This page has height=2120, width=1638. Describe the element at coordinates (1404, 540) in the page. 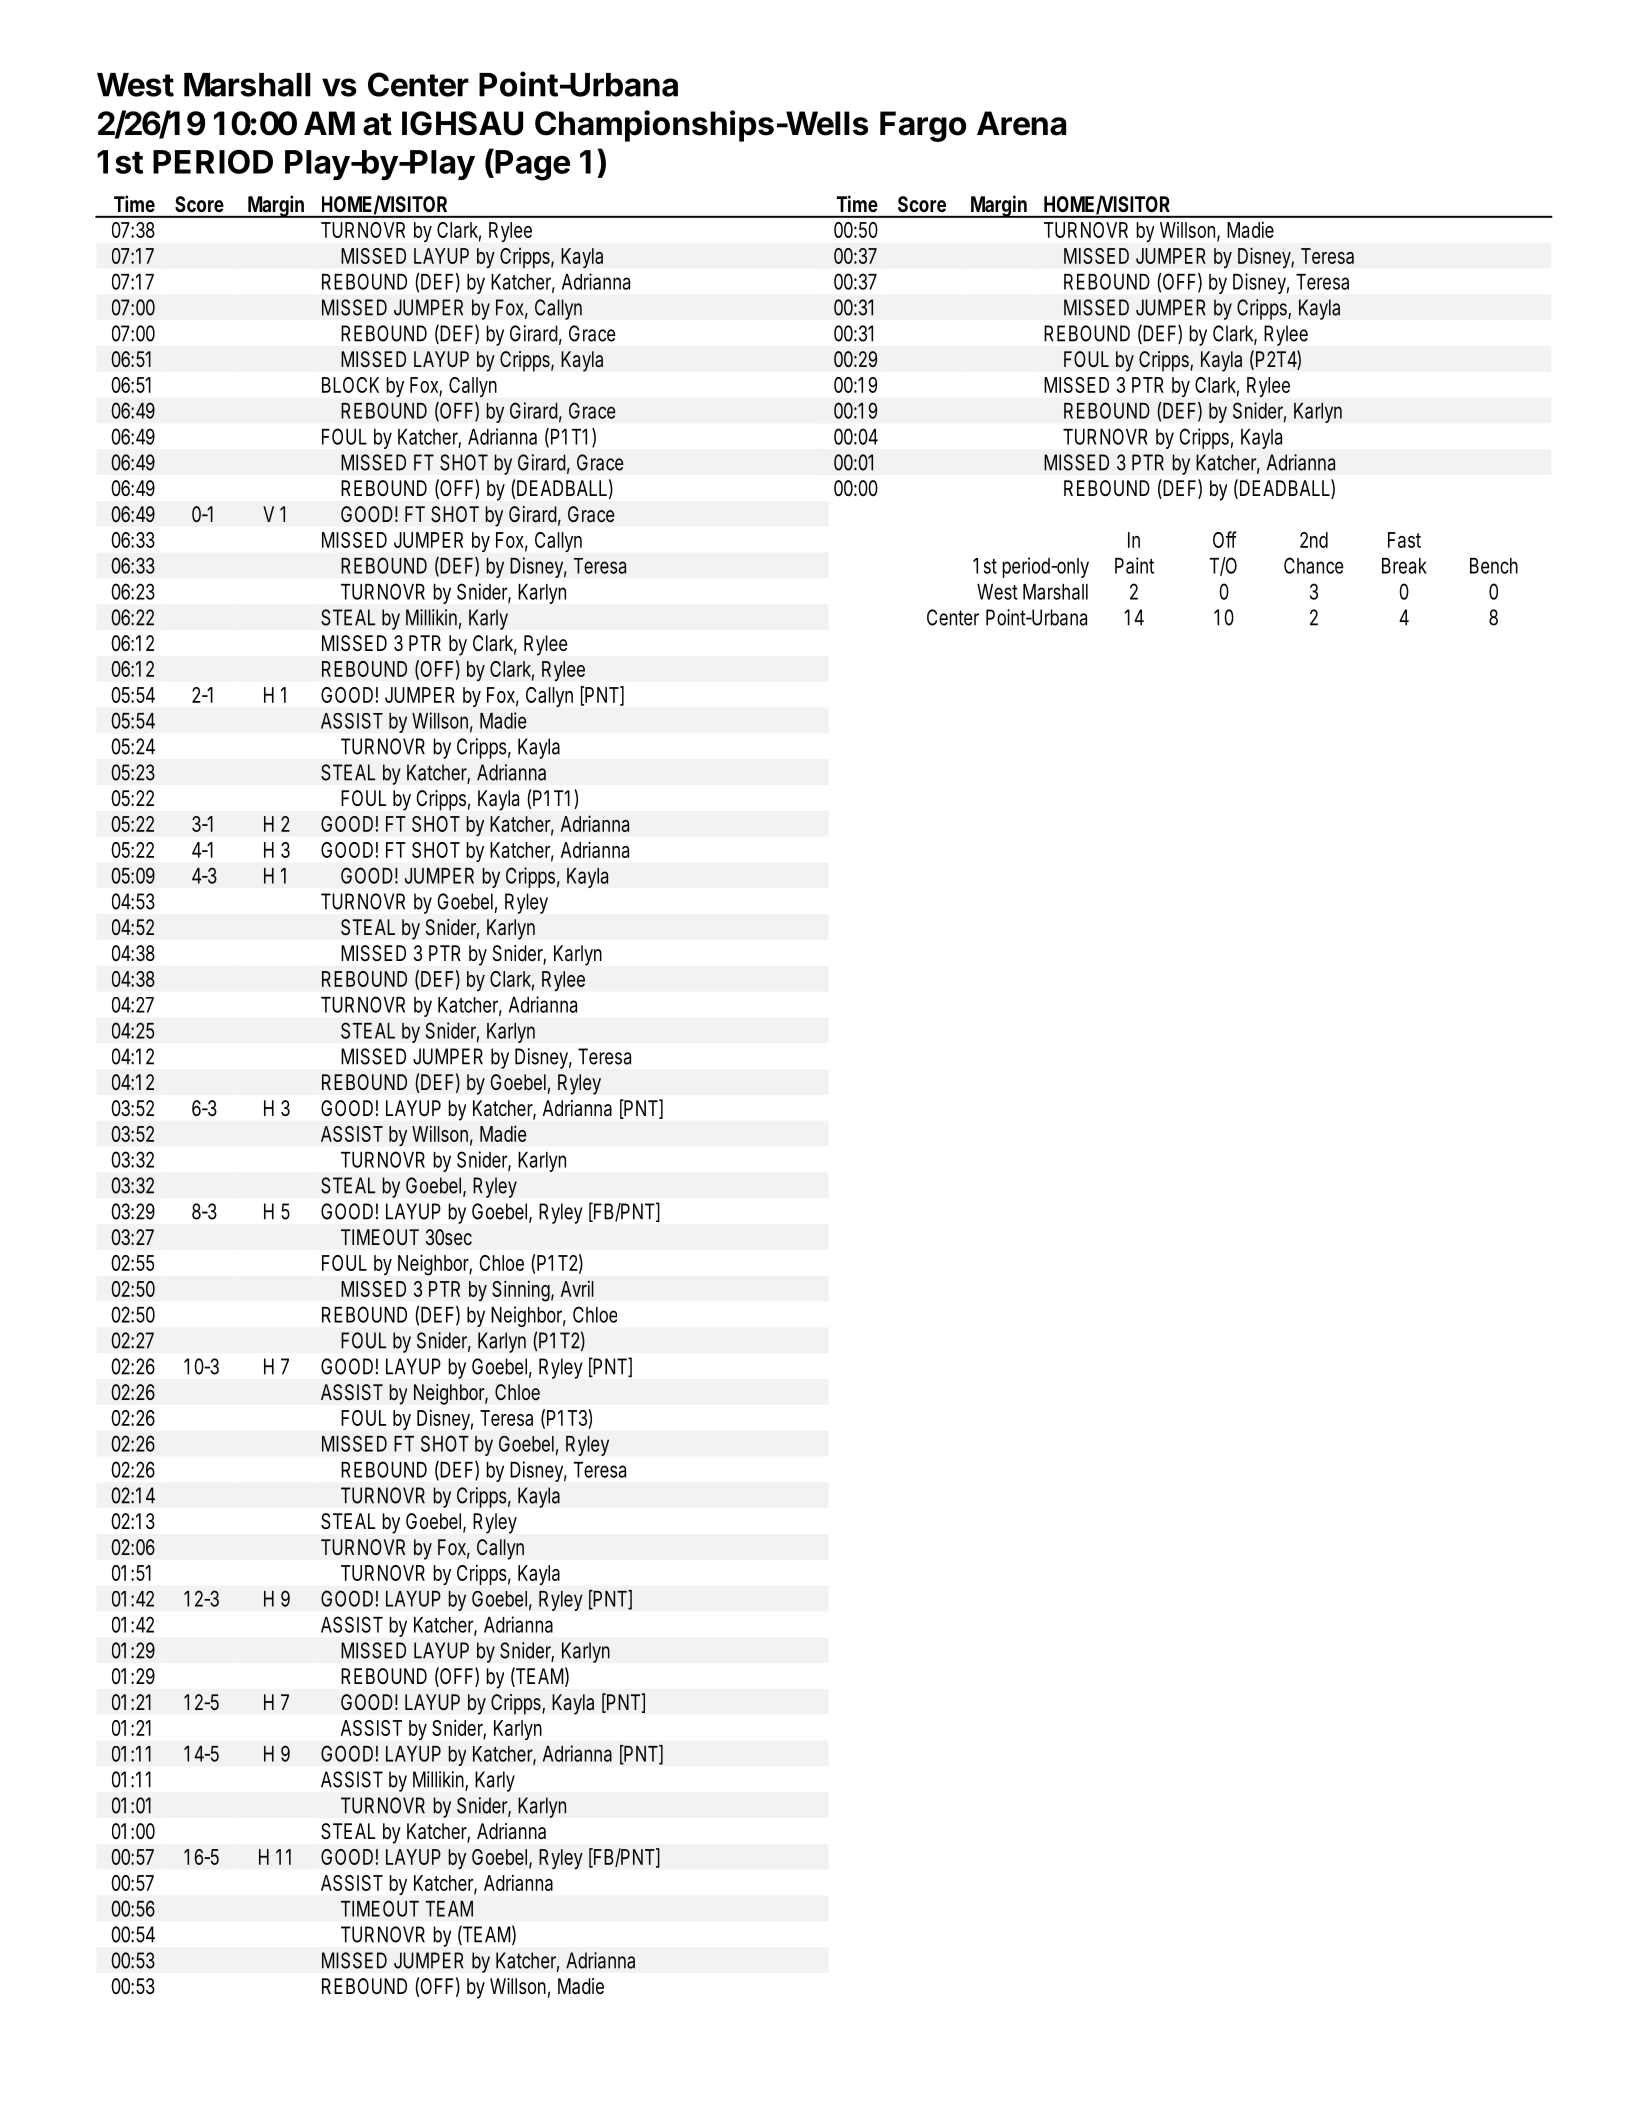

I see `Fast` at that location.
